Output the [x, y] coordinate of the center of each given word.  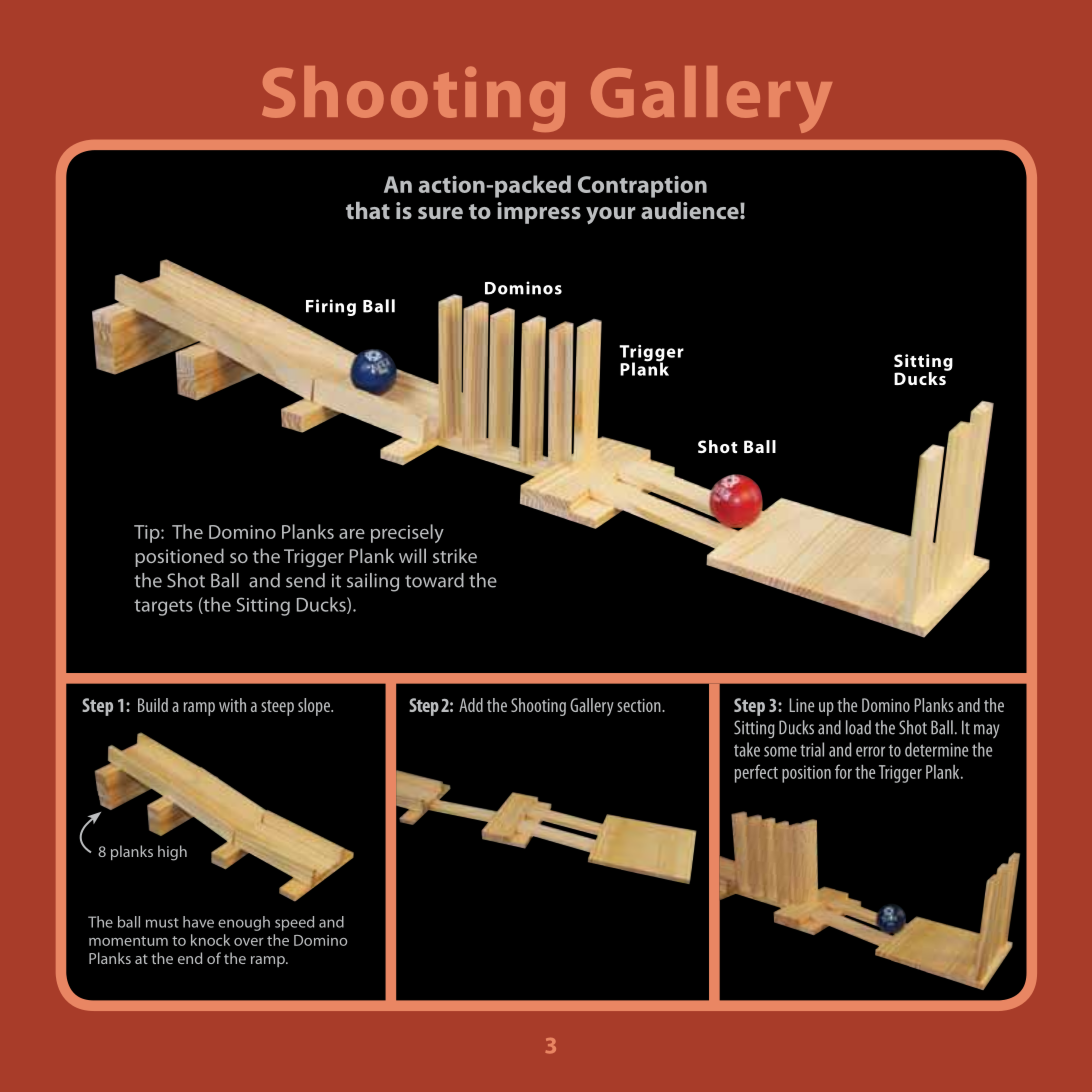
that [368, 210]
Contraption [642, 187]
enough [244, 923]
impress [539, 213]
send [305, 580]
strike [455, 555]
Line [801, 705]
